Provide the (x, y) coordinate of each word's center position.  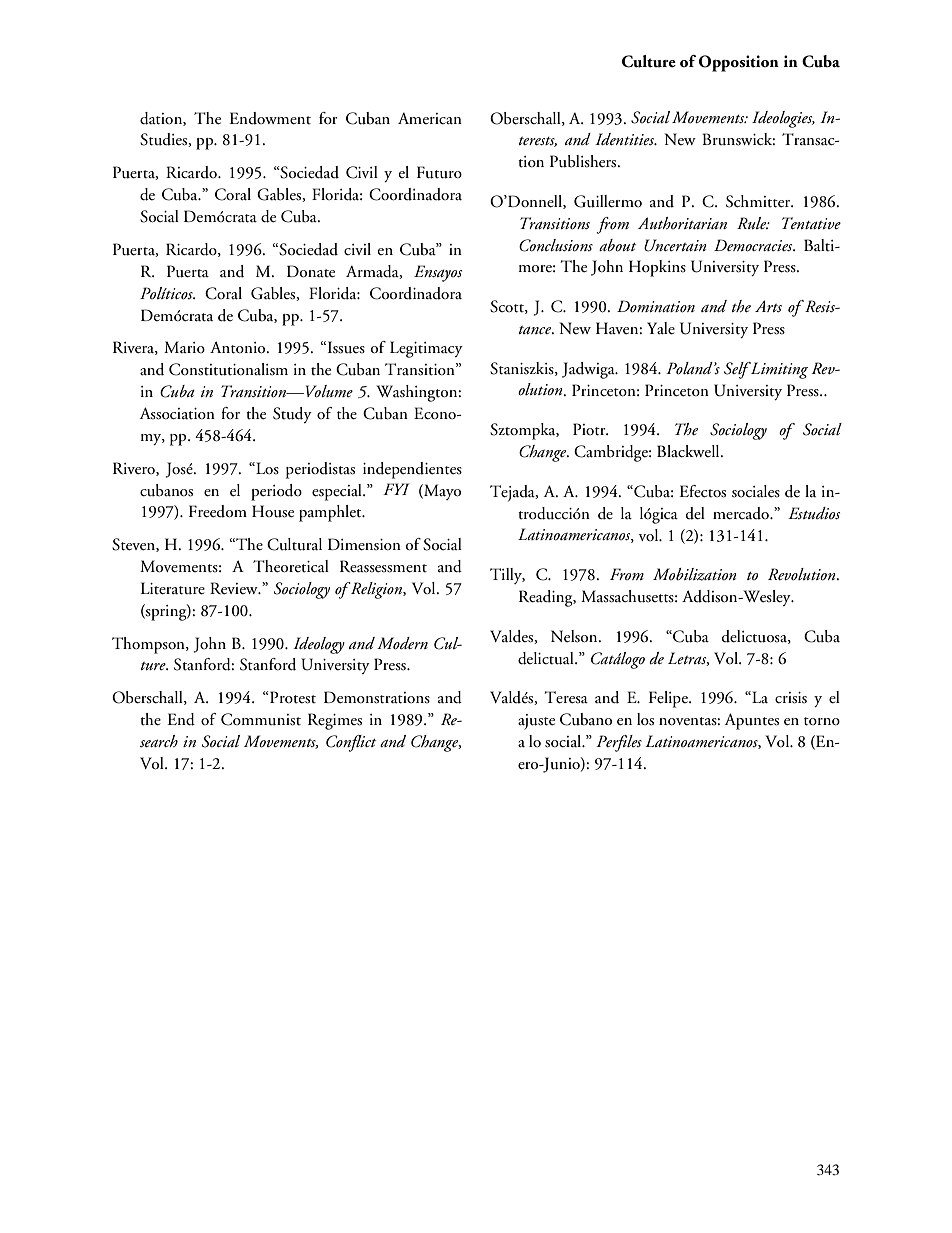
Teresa (566, 697)
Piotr (590, 429)
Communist (261, 719)
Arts (768, 306)
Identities (625, 139)
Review (235, 588)
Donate (311, 271)
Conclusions (556, 245)
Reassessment (383, 566)
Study (292, 415)
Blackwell (689, 451)
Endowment (270, 118)
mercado (742, 513)
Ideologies (783, 119)
